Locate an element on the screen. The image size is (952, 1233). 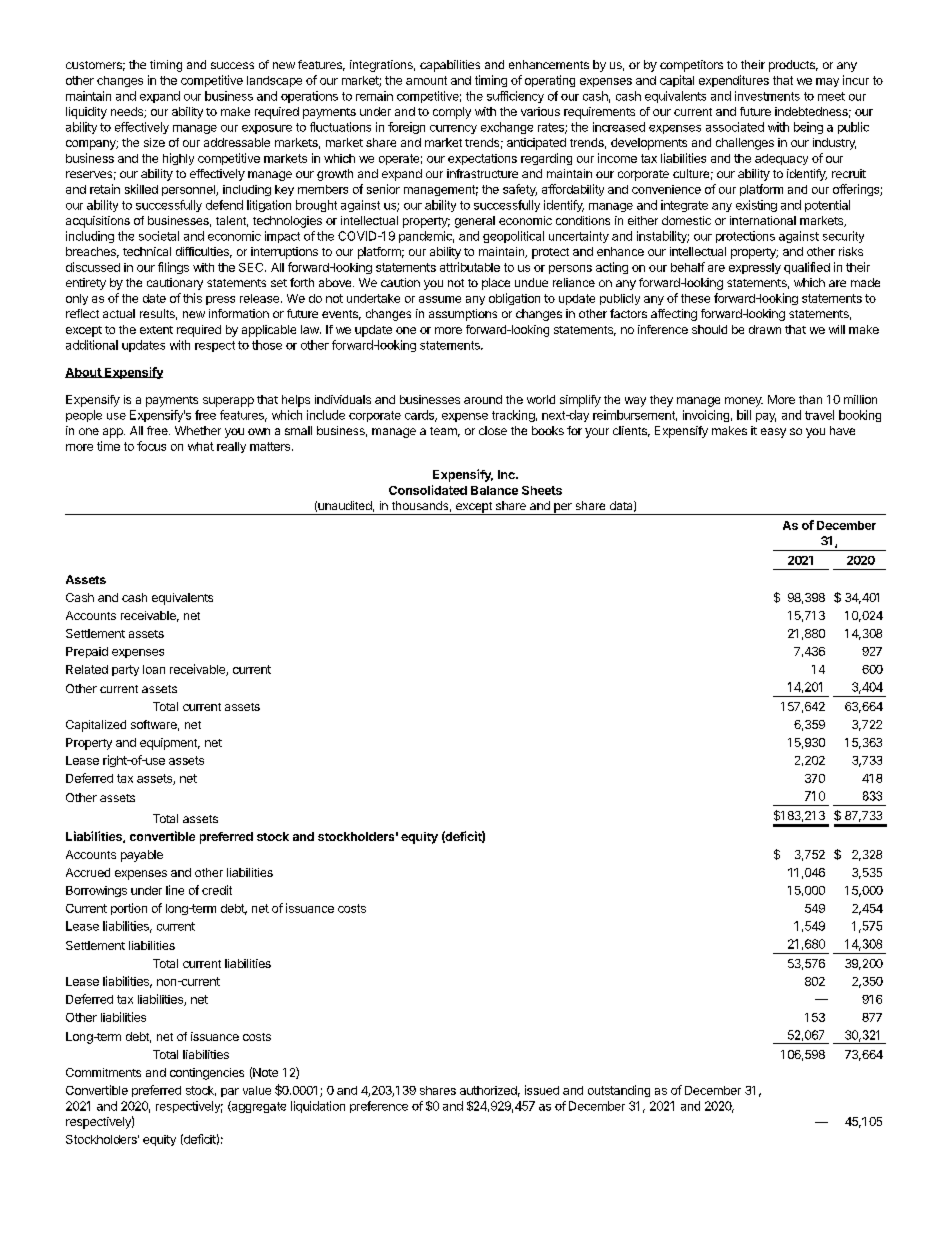
assumptions is located at coordinates (463, 315).
